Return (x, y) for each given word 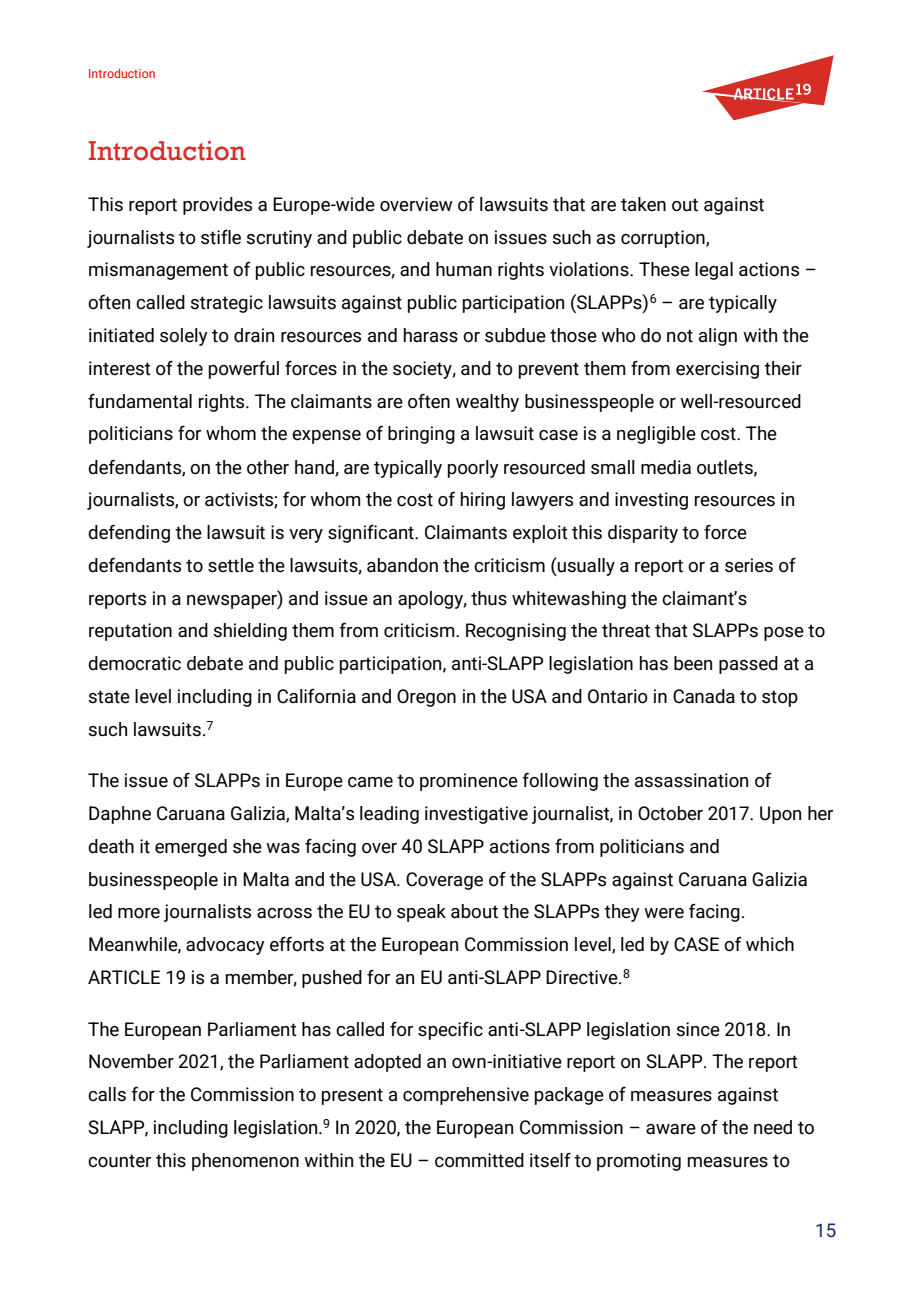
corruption (664, 239)
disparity (643, 534)
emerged (191, 848)
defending (129, 533)
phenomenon (245, 1162)
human (464, 269)
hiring (483, 501)
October (670, 813)
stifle (221, 237)
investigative (476, 815)
